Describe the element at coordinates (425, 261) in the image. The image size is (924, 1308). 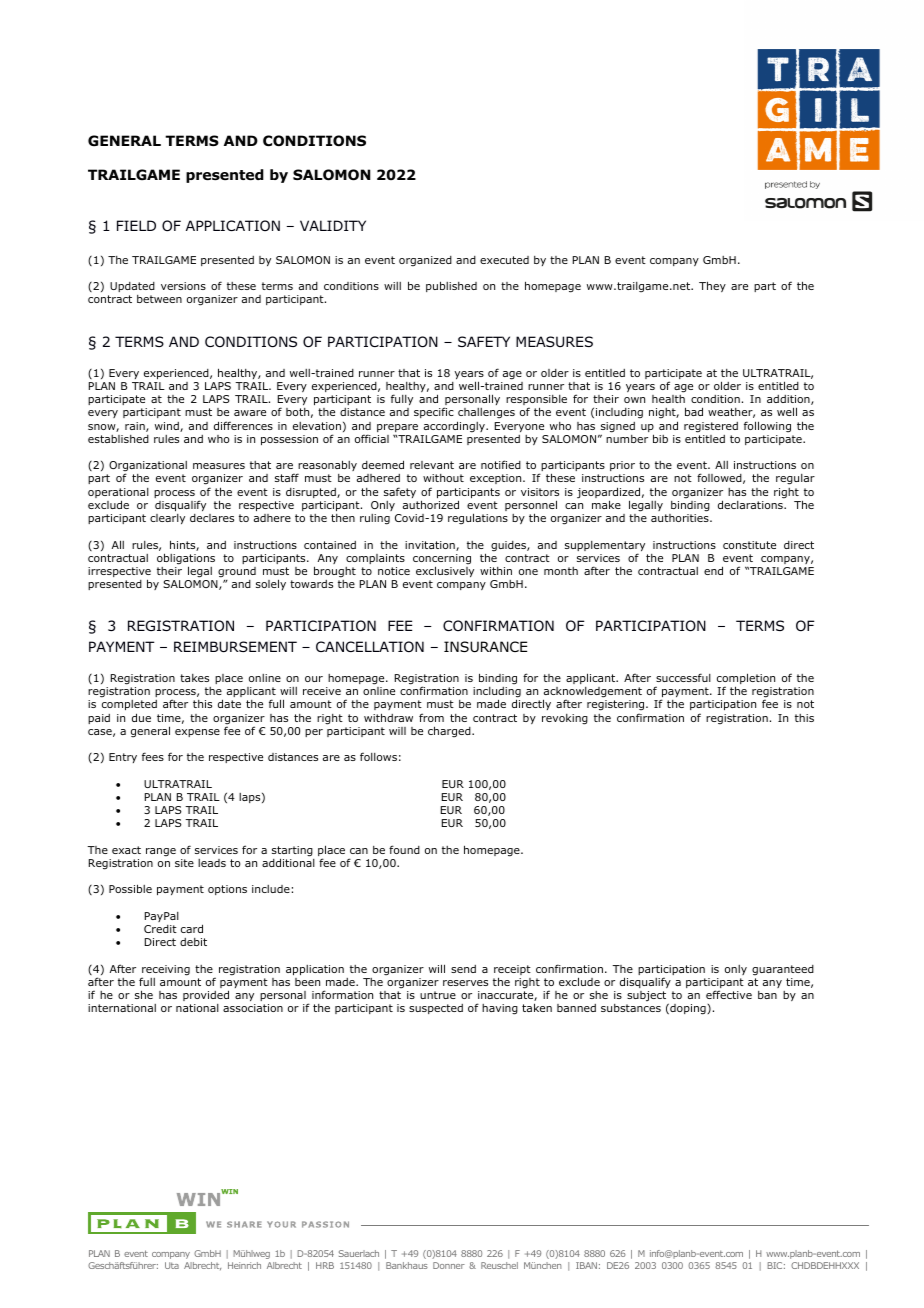
I see `organized` at that location.
